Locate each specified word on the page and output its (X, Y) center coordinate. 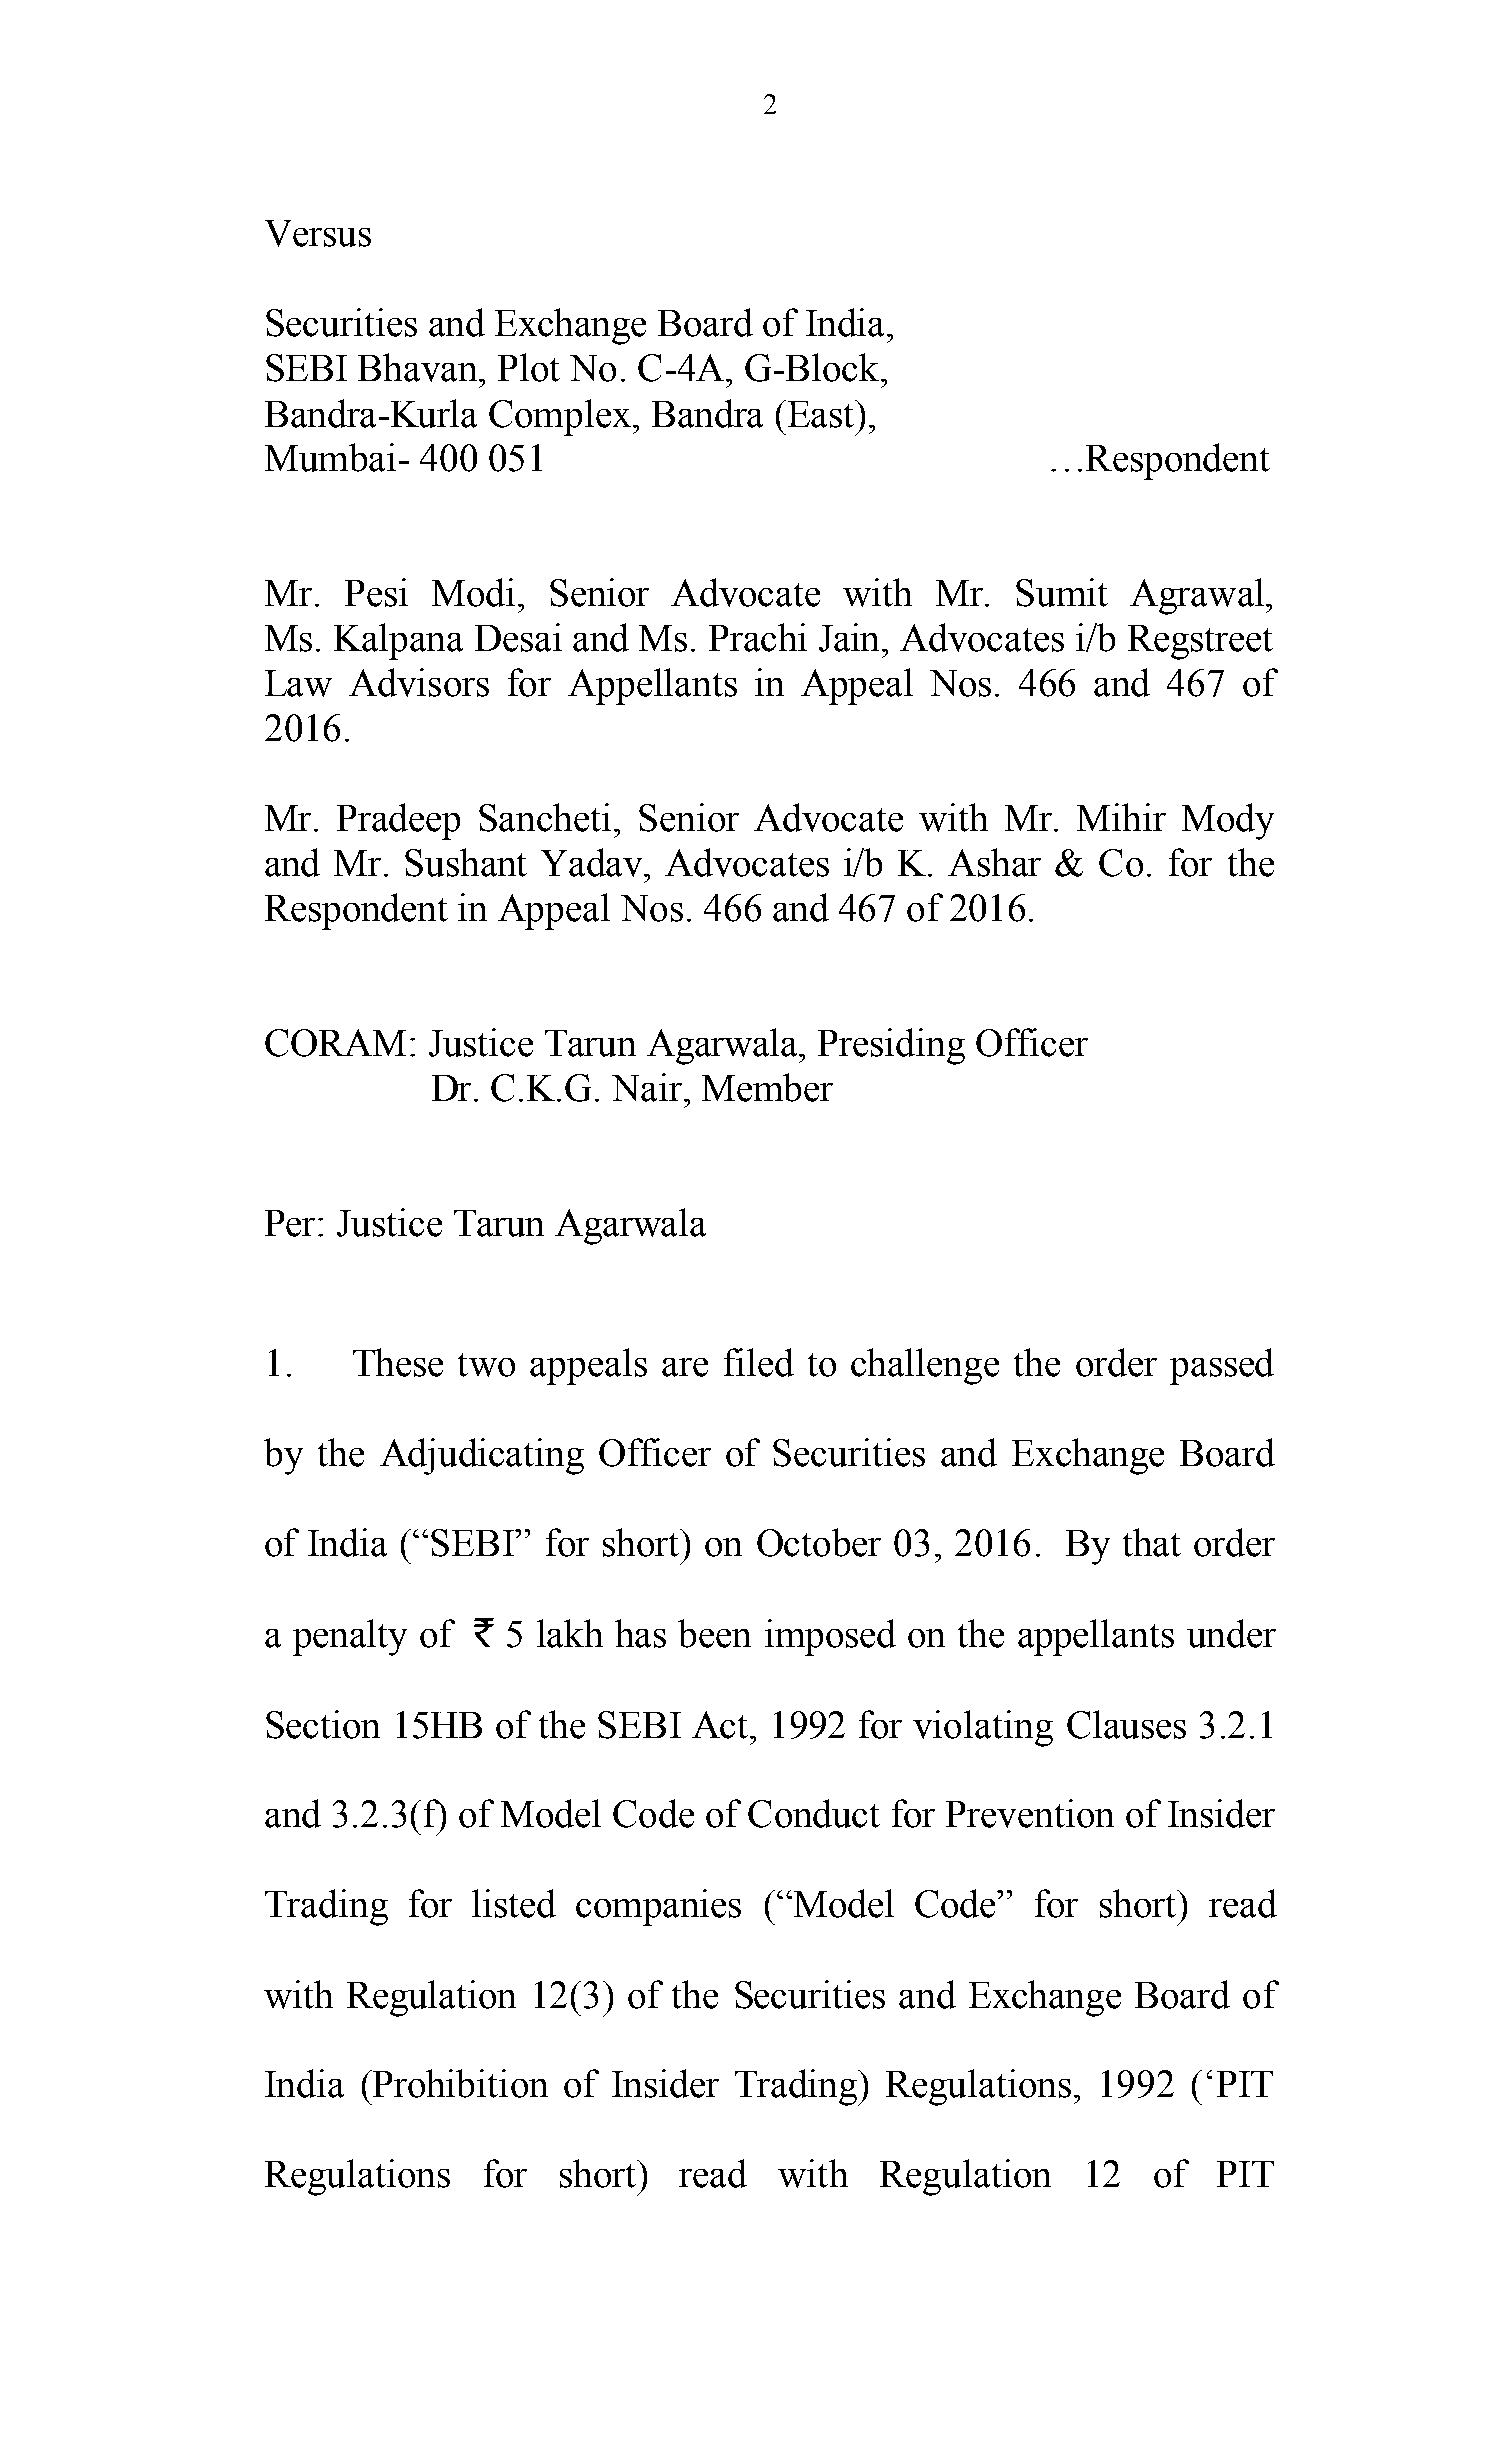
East (822, 414)
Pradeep (398, 821)
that (1152, 1542)
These (398, 1362)
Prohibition (459, 2083)
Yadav (593, 862)
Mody (1228, 821)
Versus (318, 233)
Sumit (1062, 592)
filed (759, 1362)
